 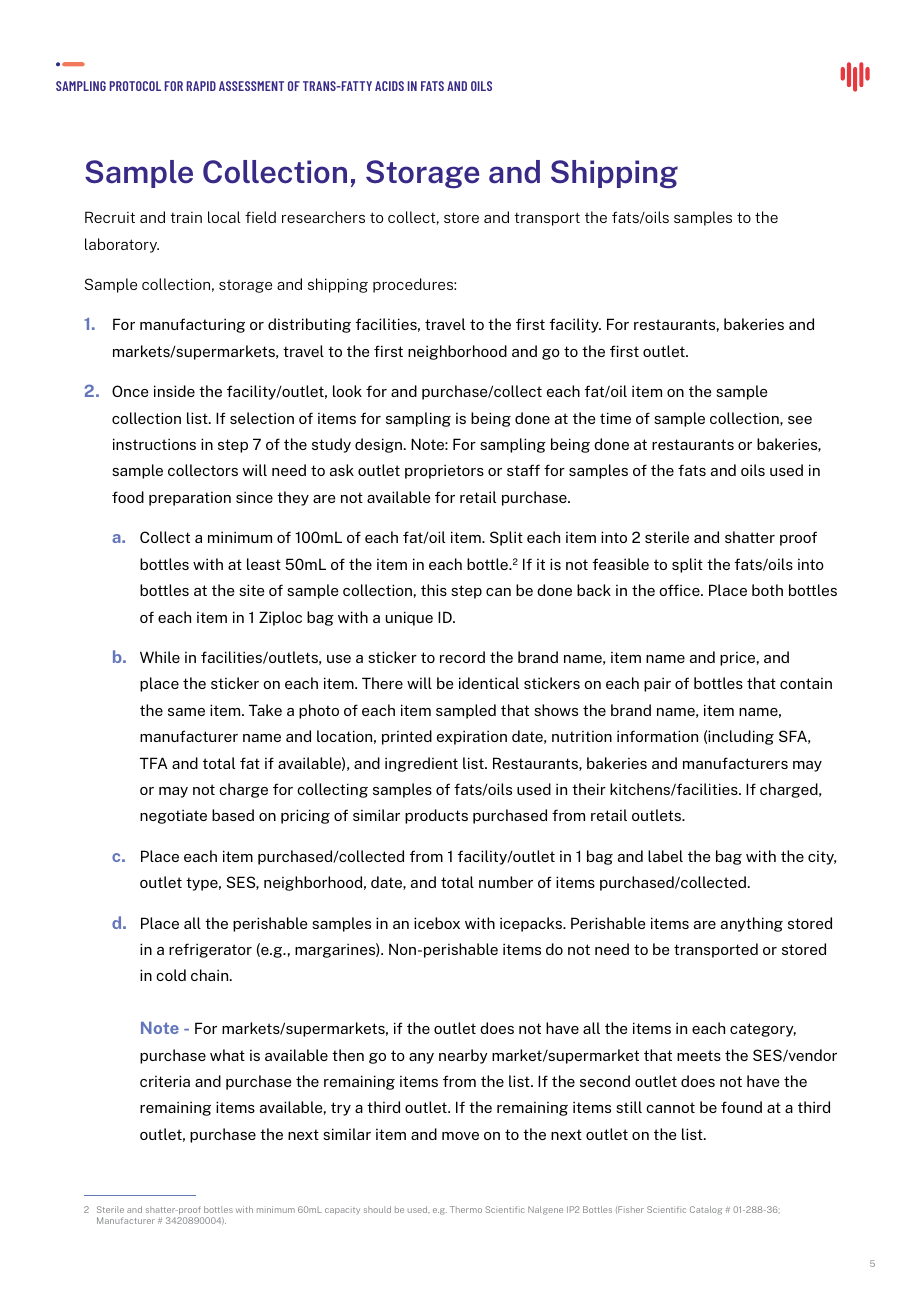 I want to click on see, so click(x=800, y=420).
